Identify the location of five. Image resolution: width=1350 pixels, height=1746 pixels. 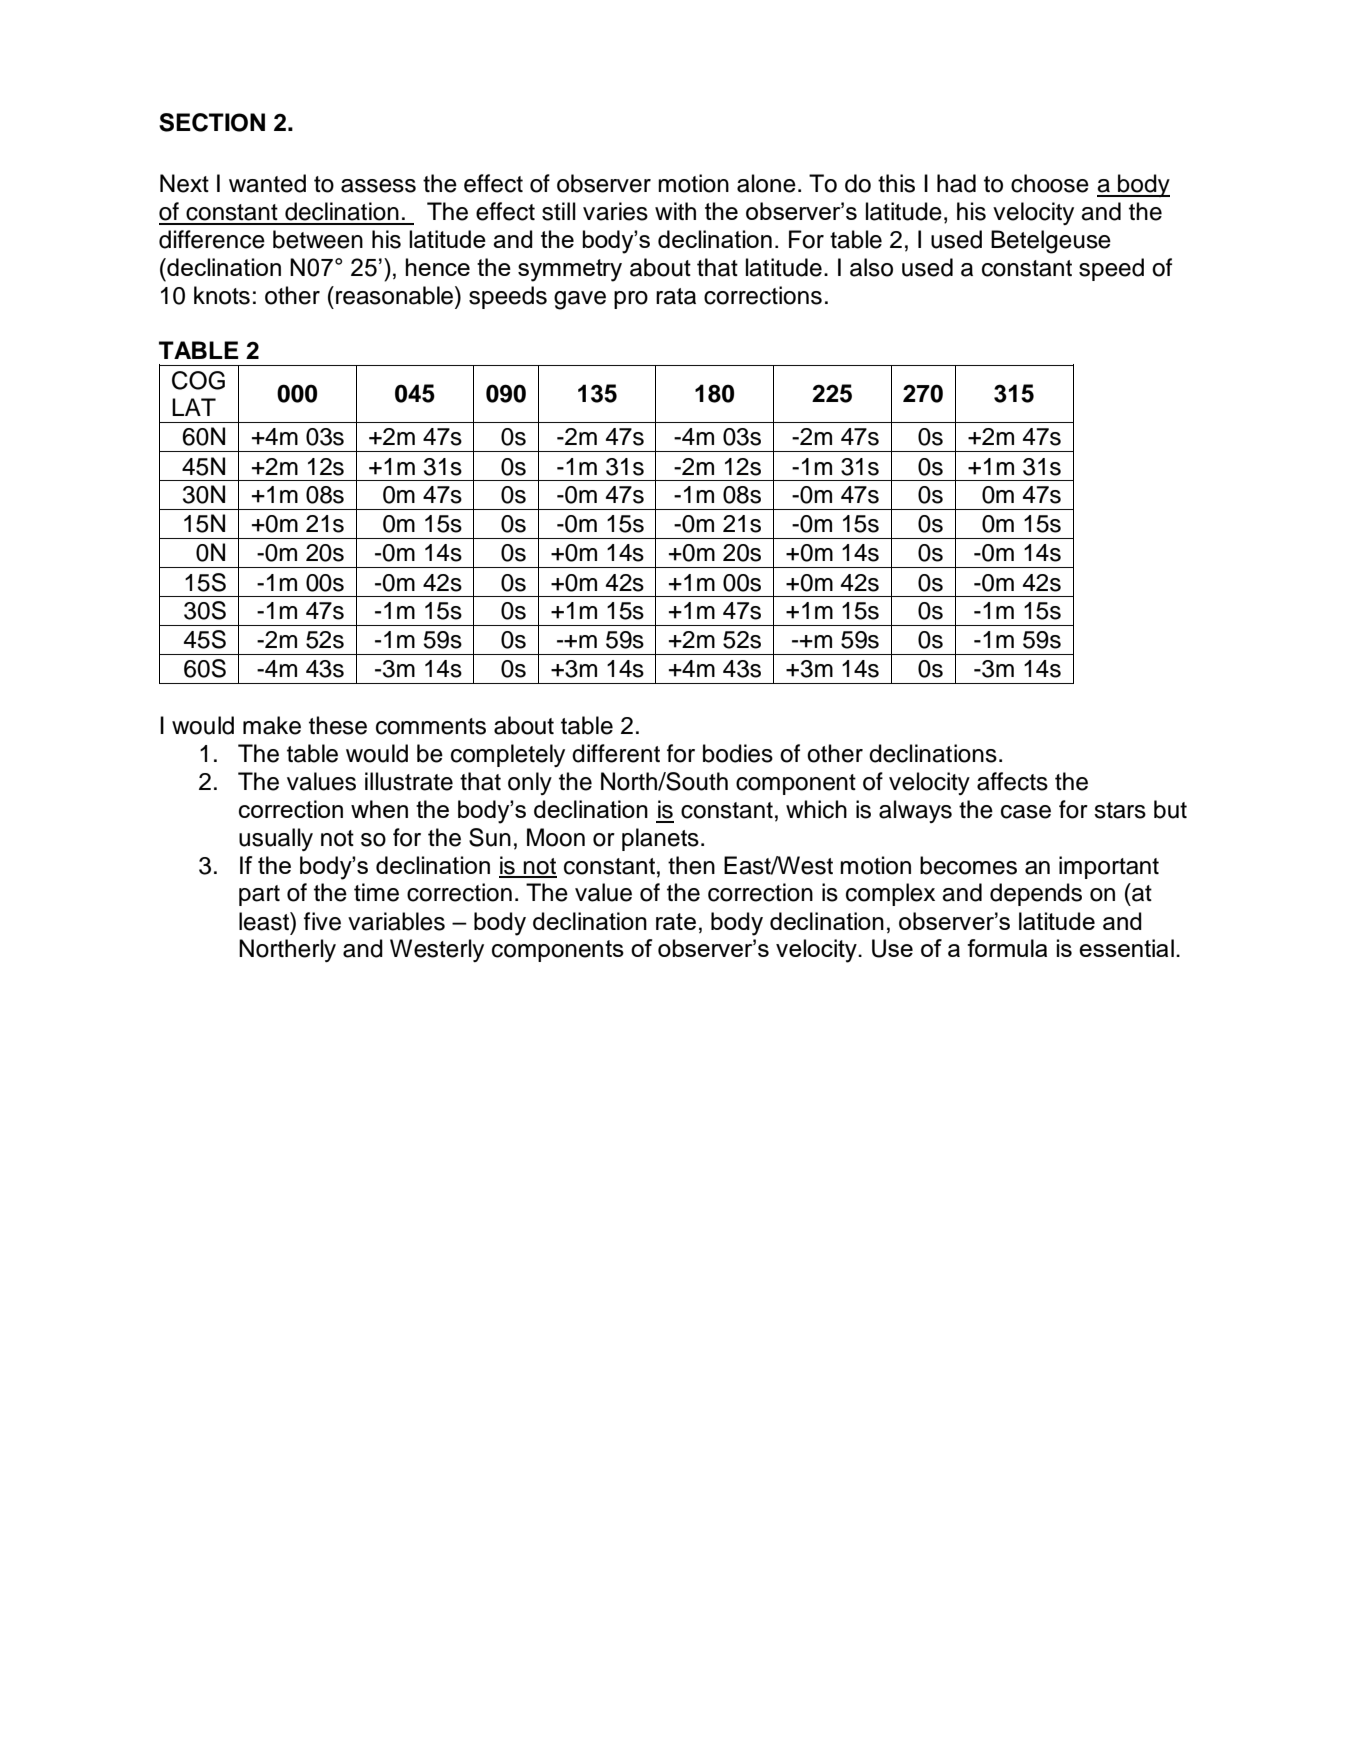
(322, 921).
